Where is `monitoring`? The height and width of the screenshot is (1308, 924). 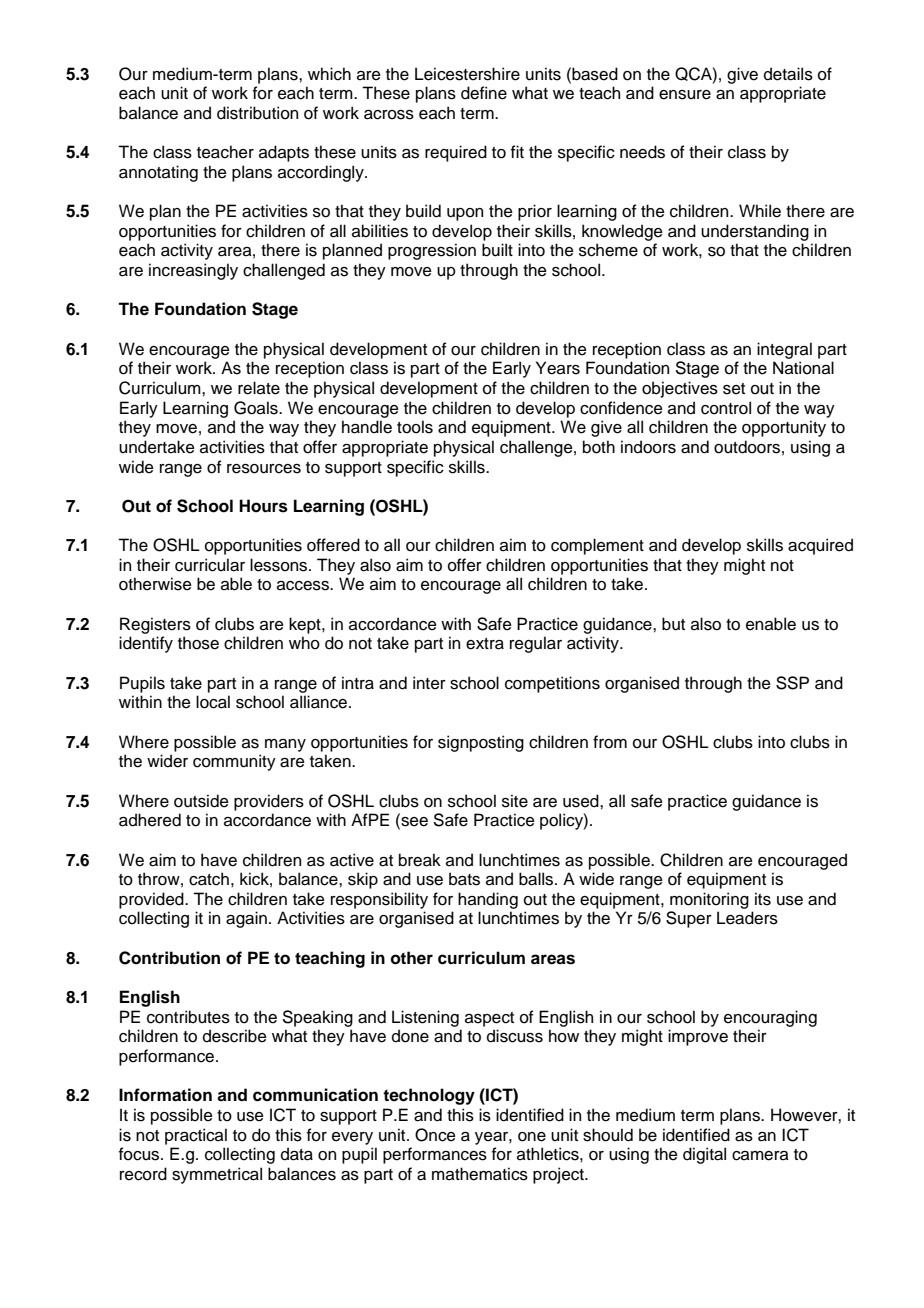 monitoring is located at coordinates (709, 900).
